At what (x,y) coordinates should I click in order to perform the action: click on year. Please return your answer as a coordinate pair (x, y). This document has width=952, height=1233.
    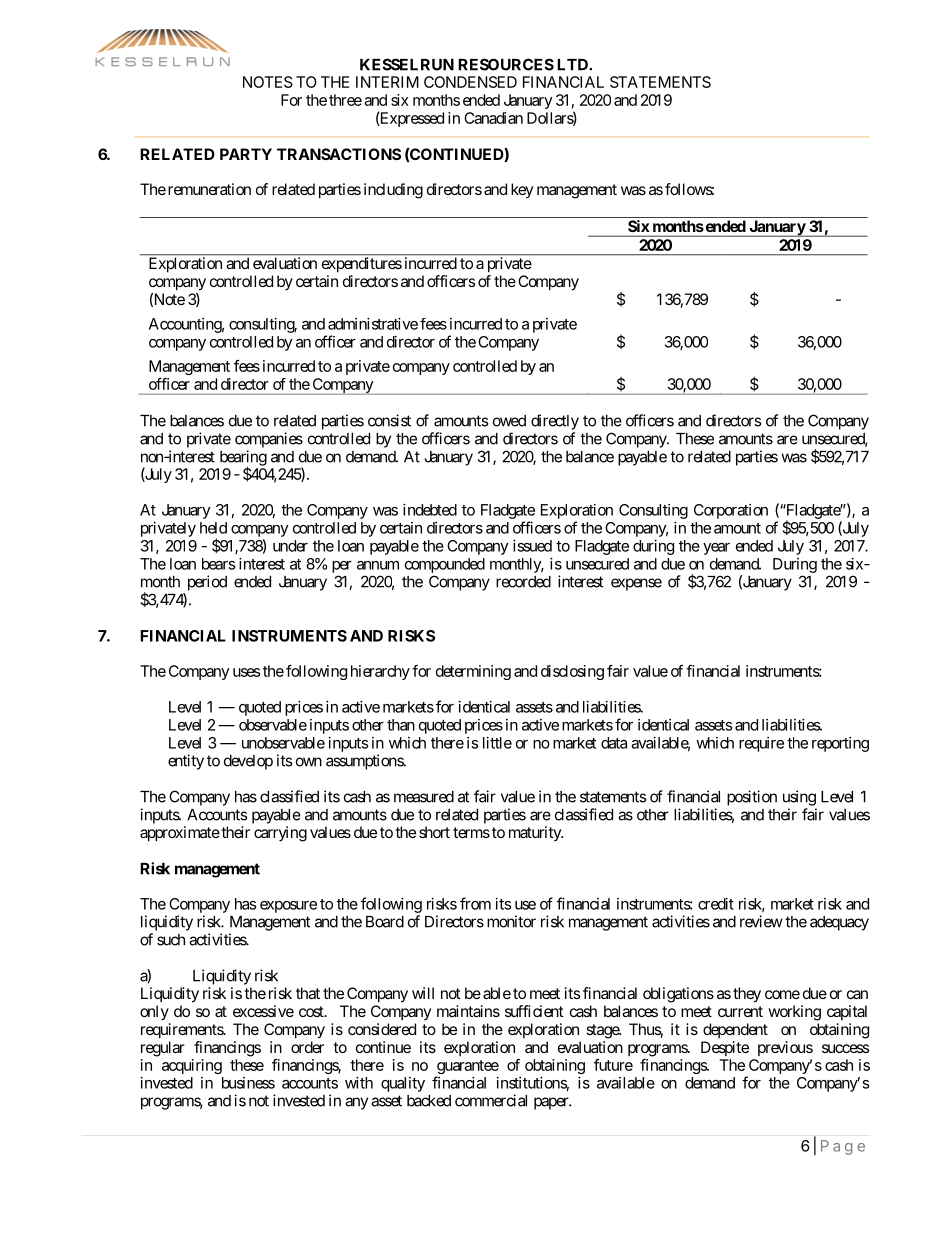
    Looking at the image, I should click on (716, 549).
